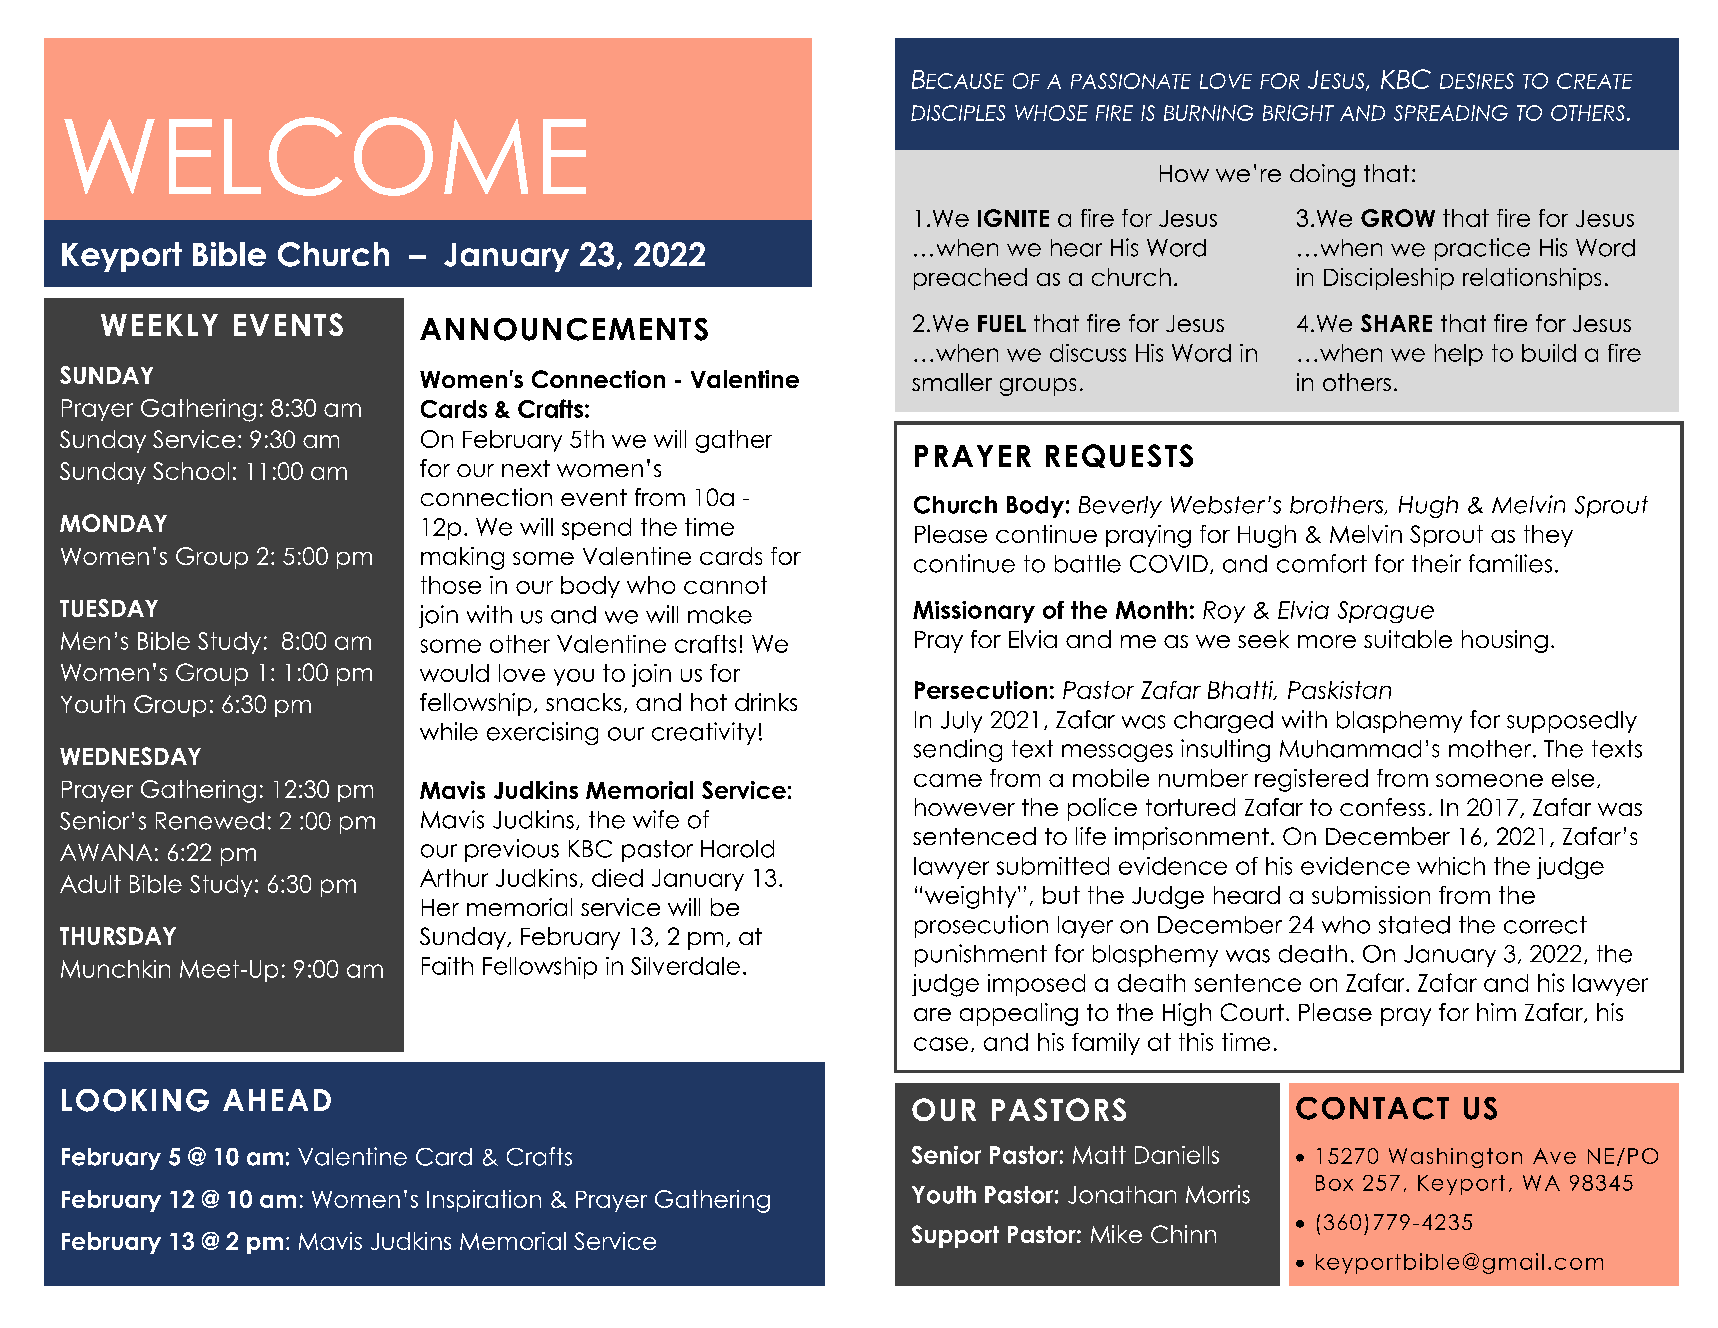  Describe the element at coordinates (1408, 639) in the screenshot. I see `suitable` at that location.
